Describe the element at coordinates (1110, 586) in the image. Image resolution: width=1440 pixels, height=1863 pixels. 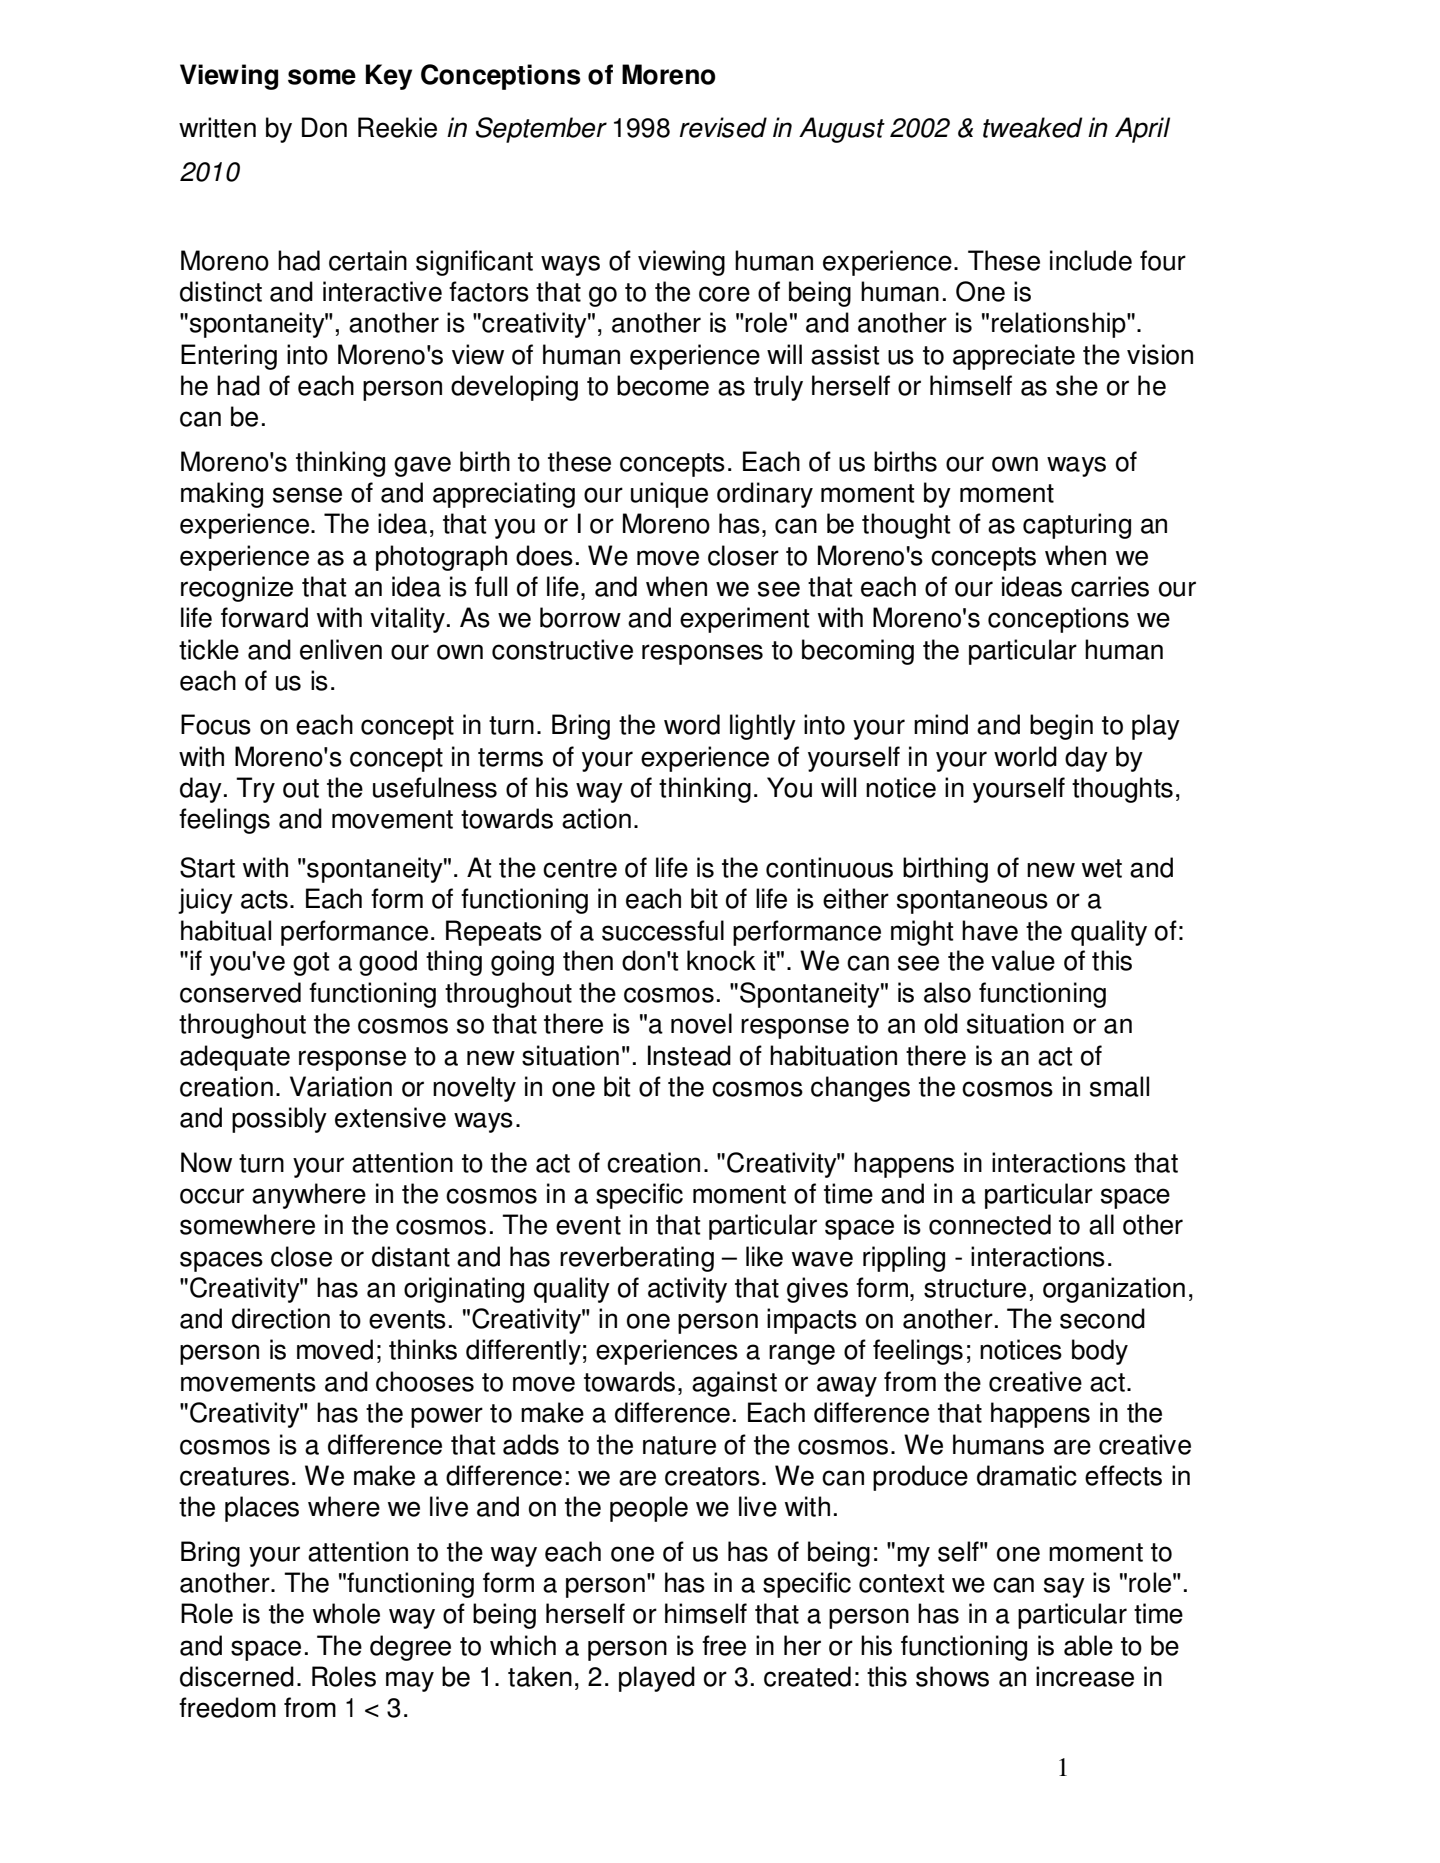
I see `carries` at that location.
